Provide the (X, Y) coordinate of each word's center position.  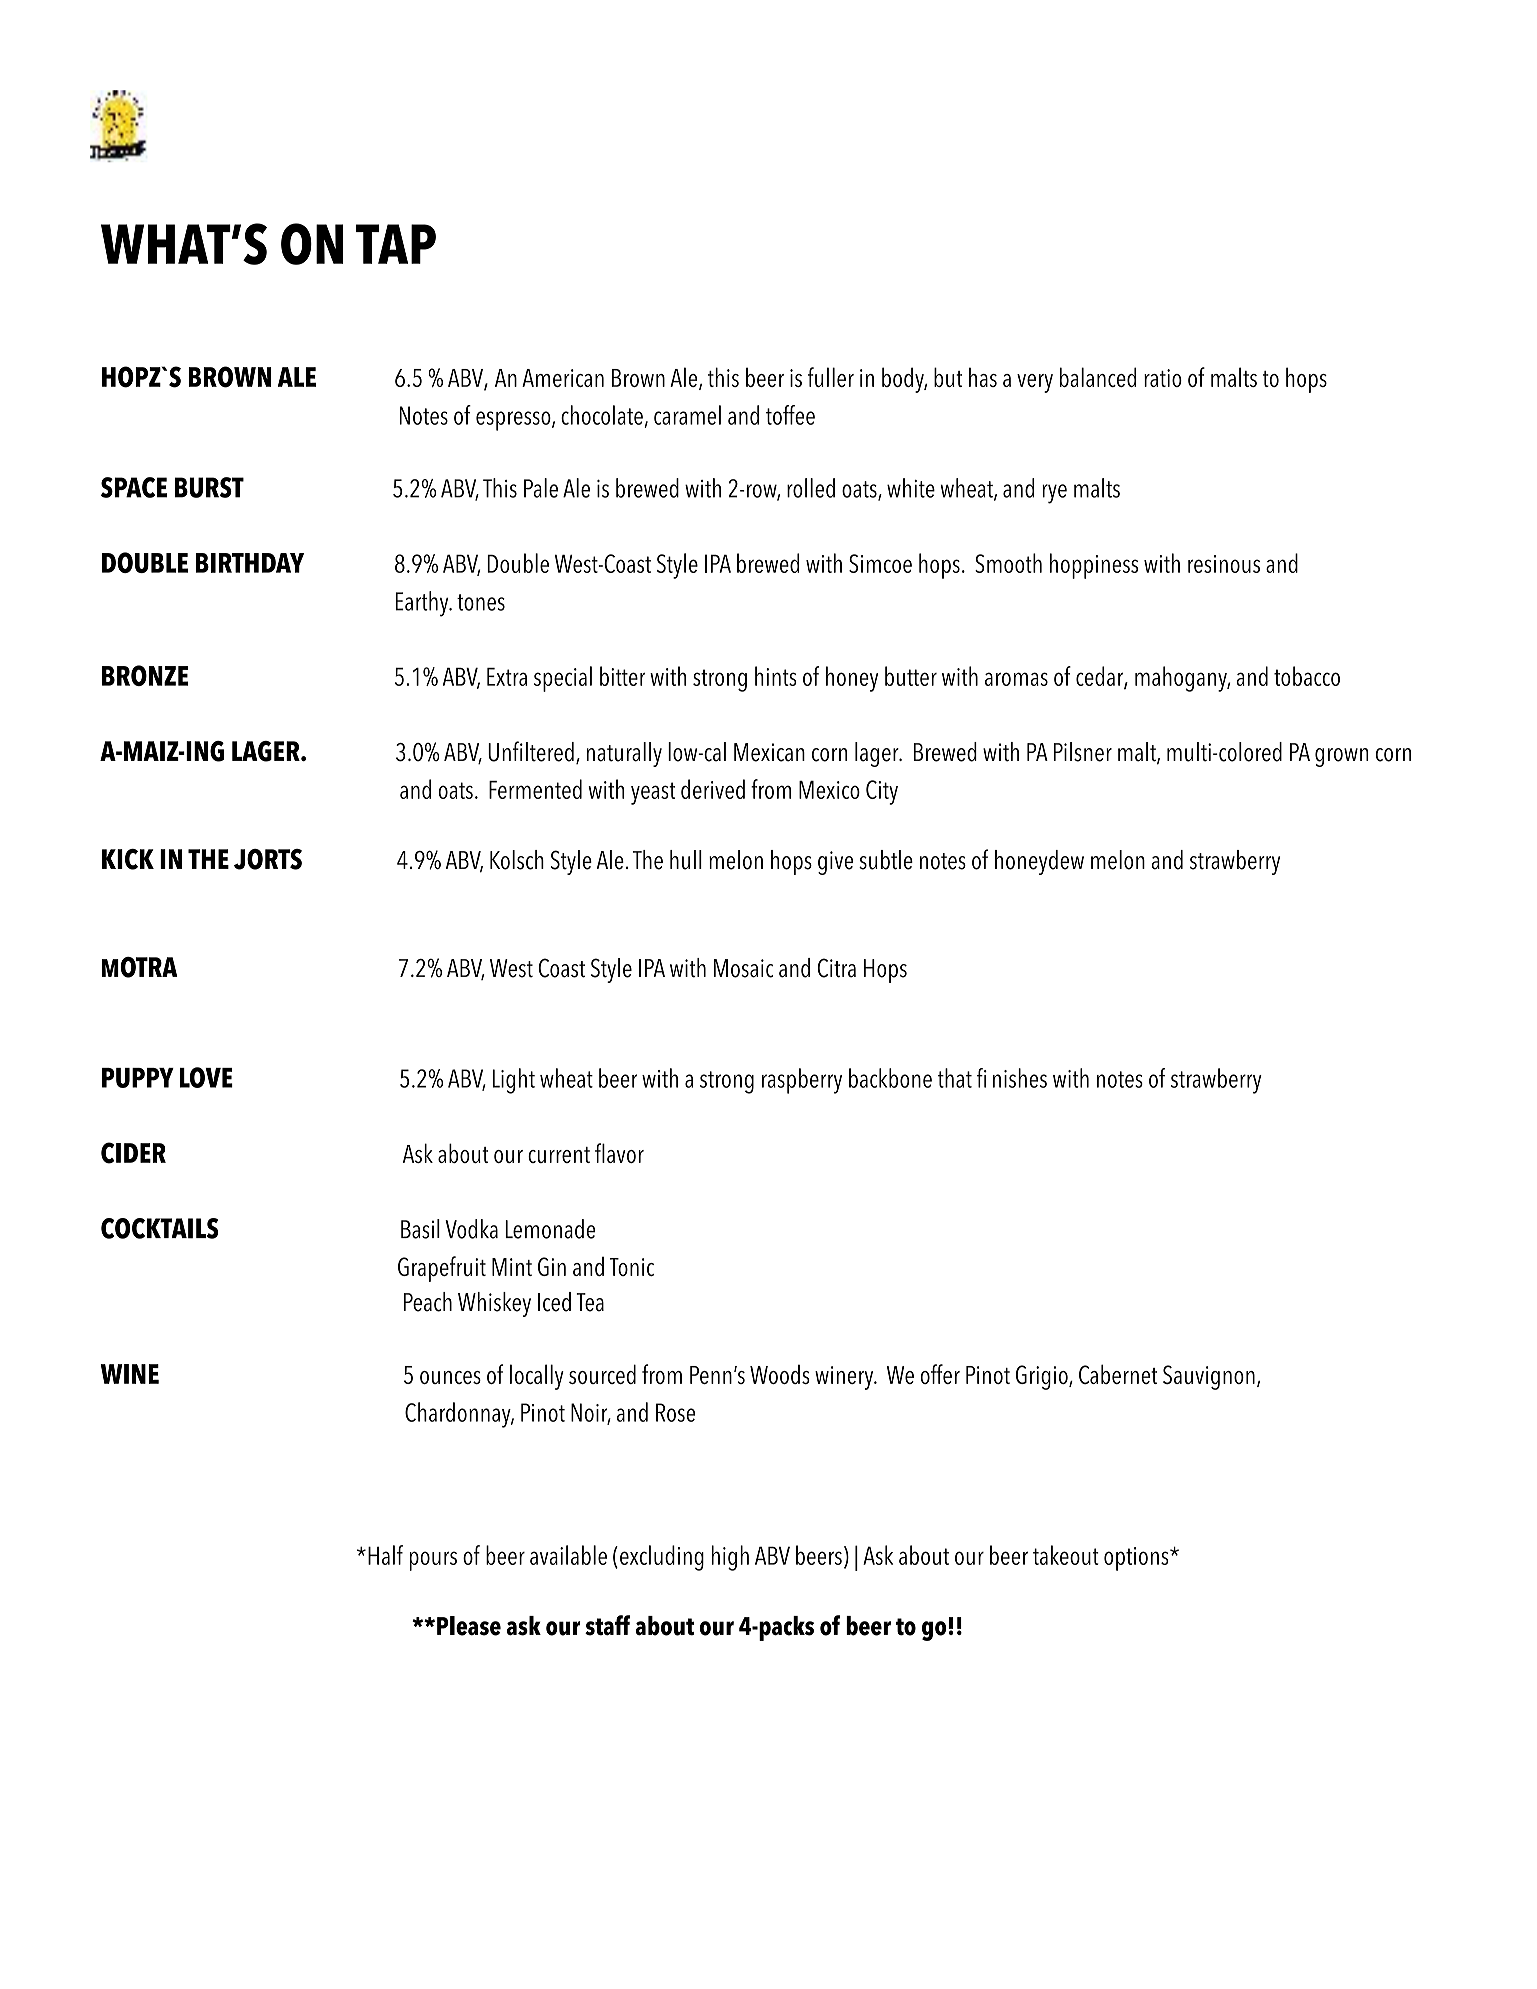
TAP (396, 244)
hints (776, 676)
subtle (886, 860)
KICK (128, 859)
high (730, 1558)
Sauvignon (1209, 1377)
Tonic (632, 1267)
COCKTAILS (159, 1228)
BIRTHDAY (250, 563)
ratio (1163, 378)
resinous (1224, 564)
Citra (836, 968)
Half (385, 1555)
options (1137, 1559)
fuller (831, 377)
